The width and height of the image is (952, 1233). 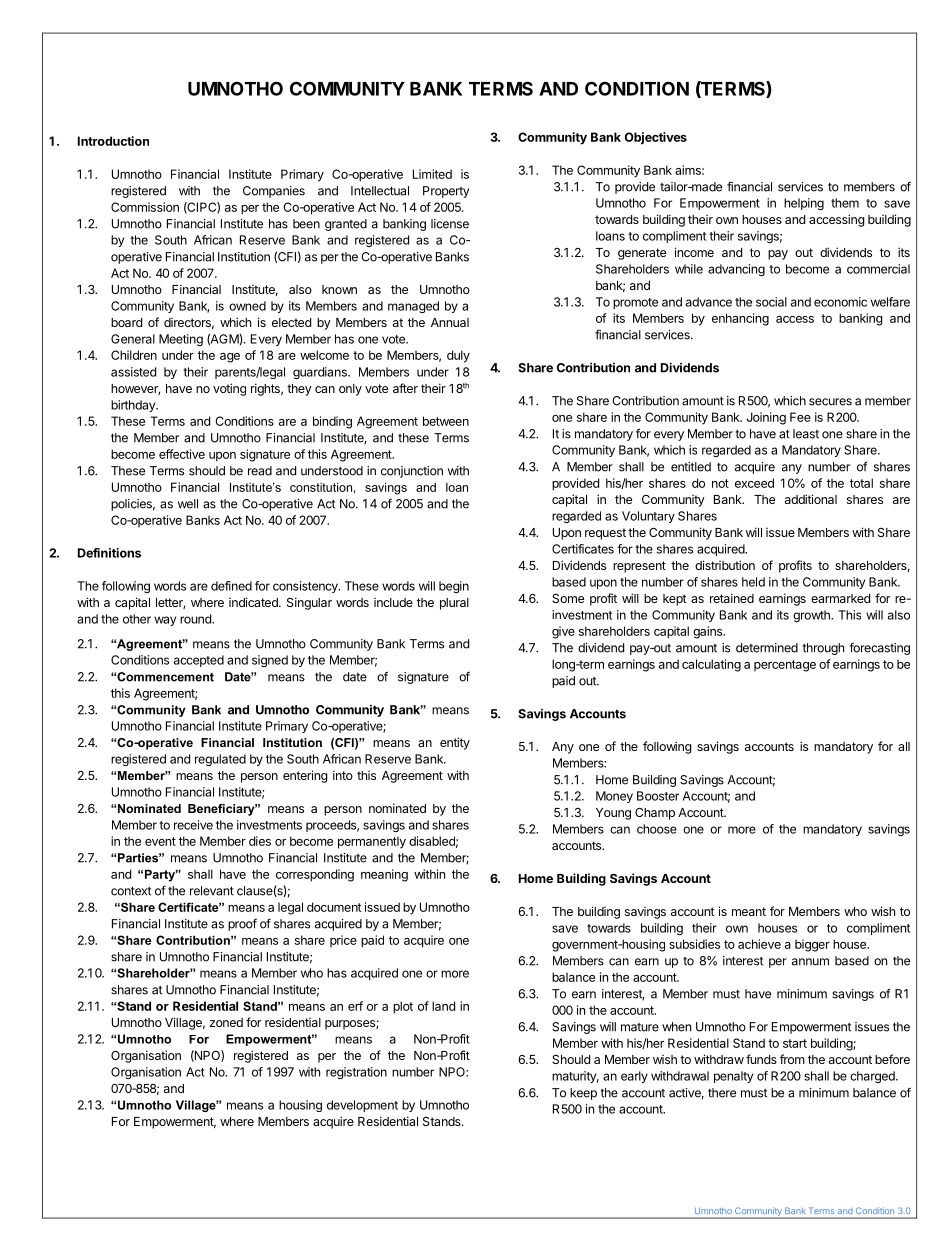 I want to click on relevant, so click(x=212, y=891).
